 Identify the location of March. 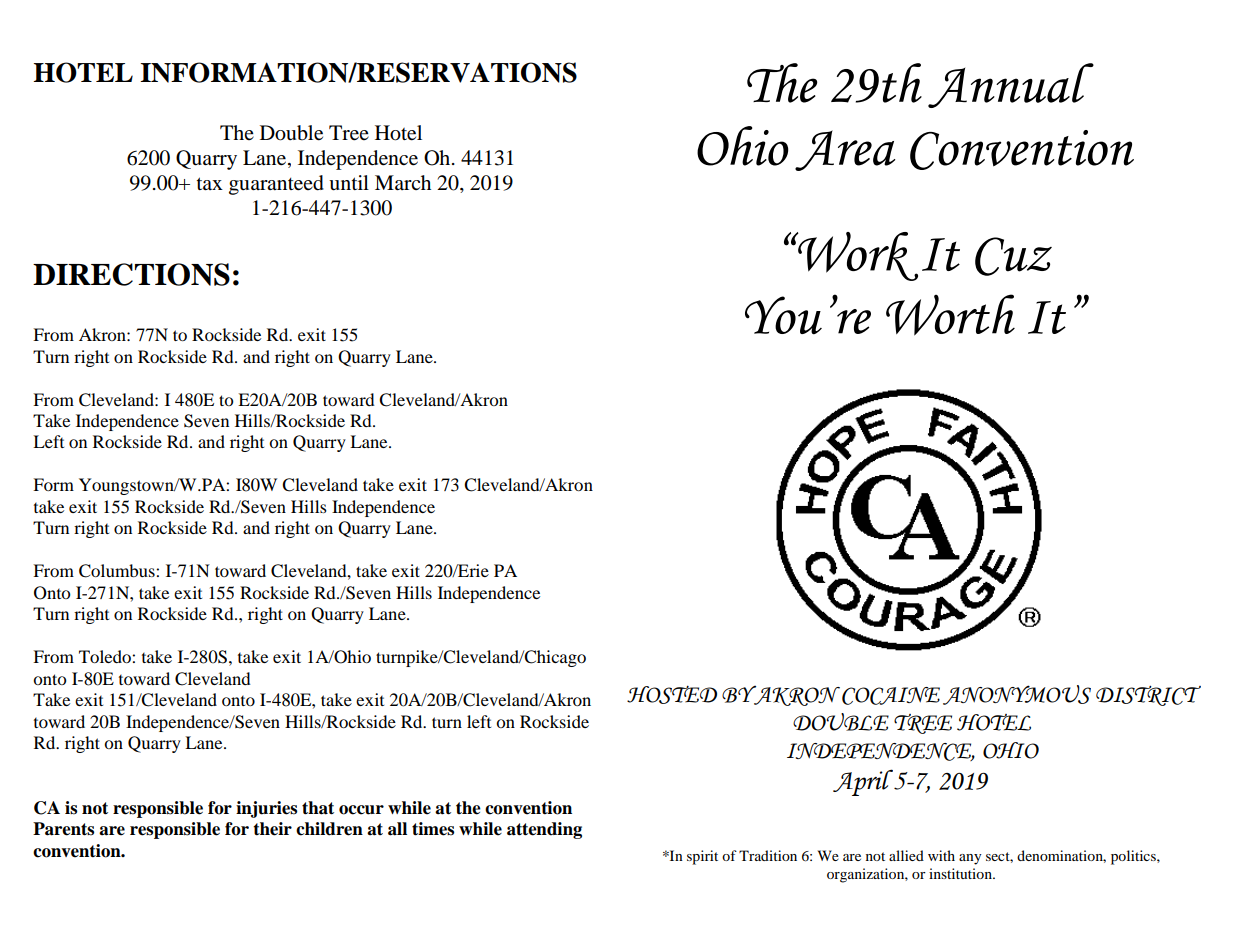
(403, 182).
